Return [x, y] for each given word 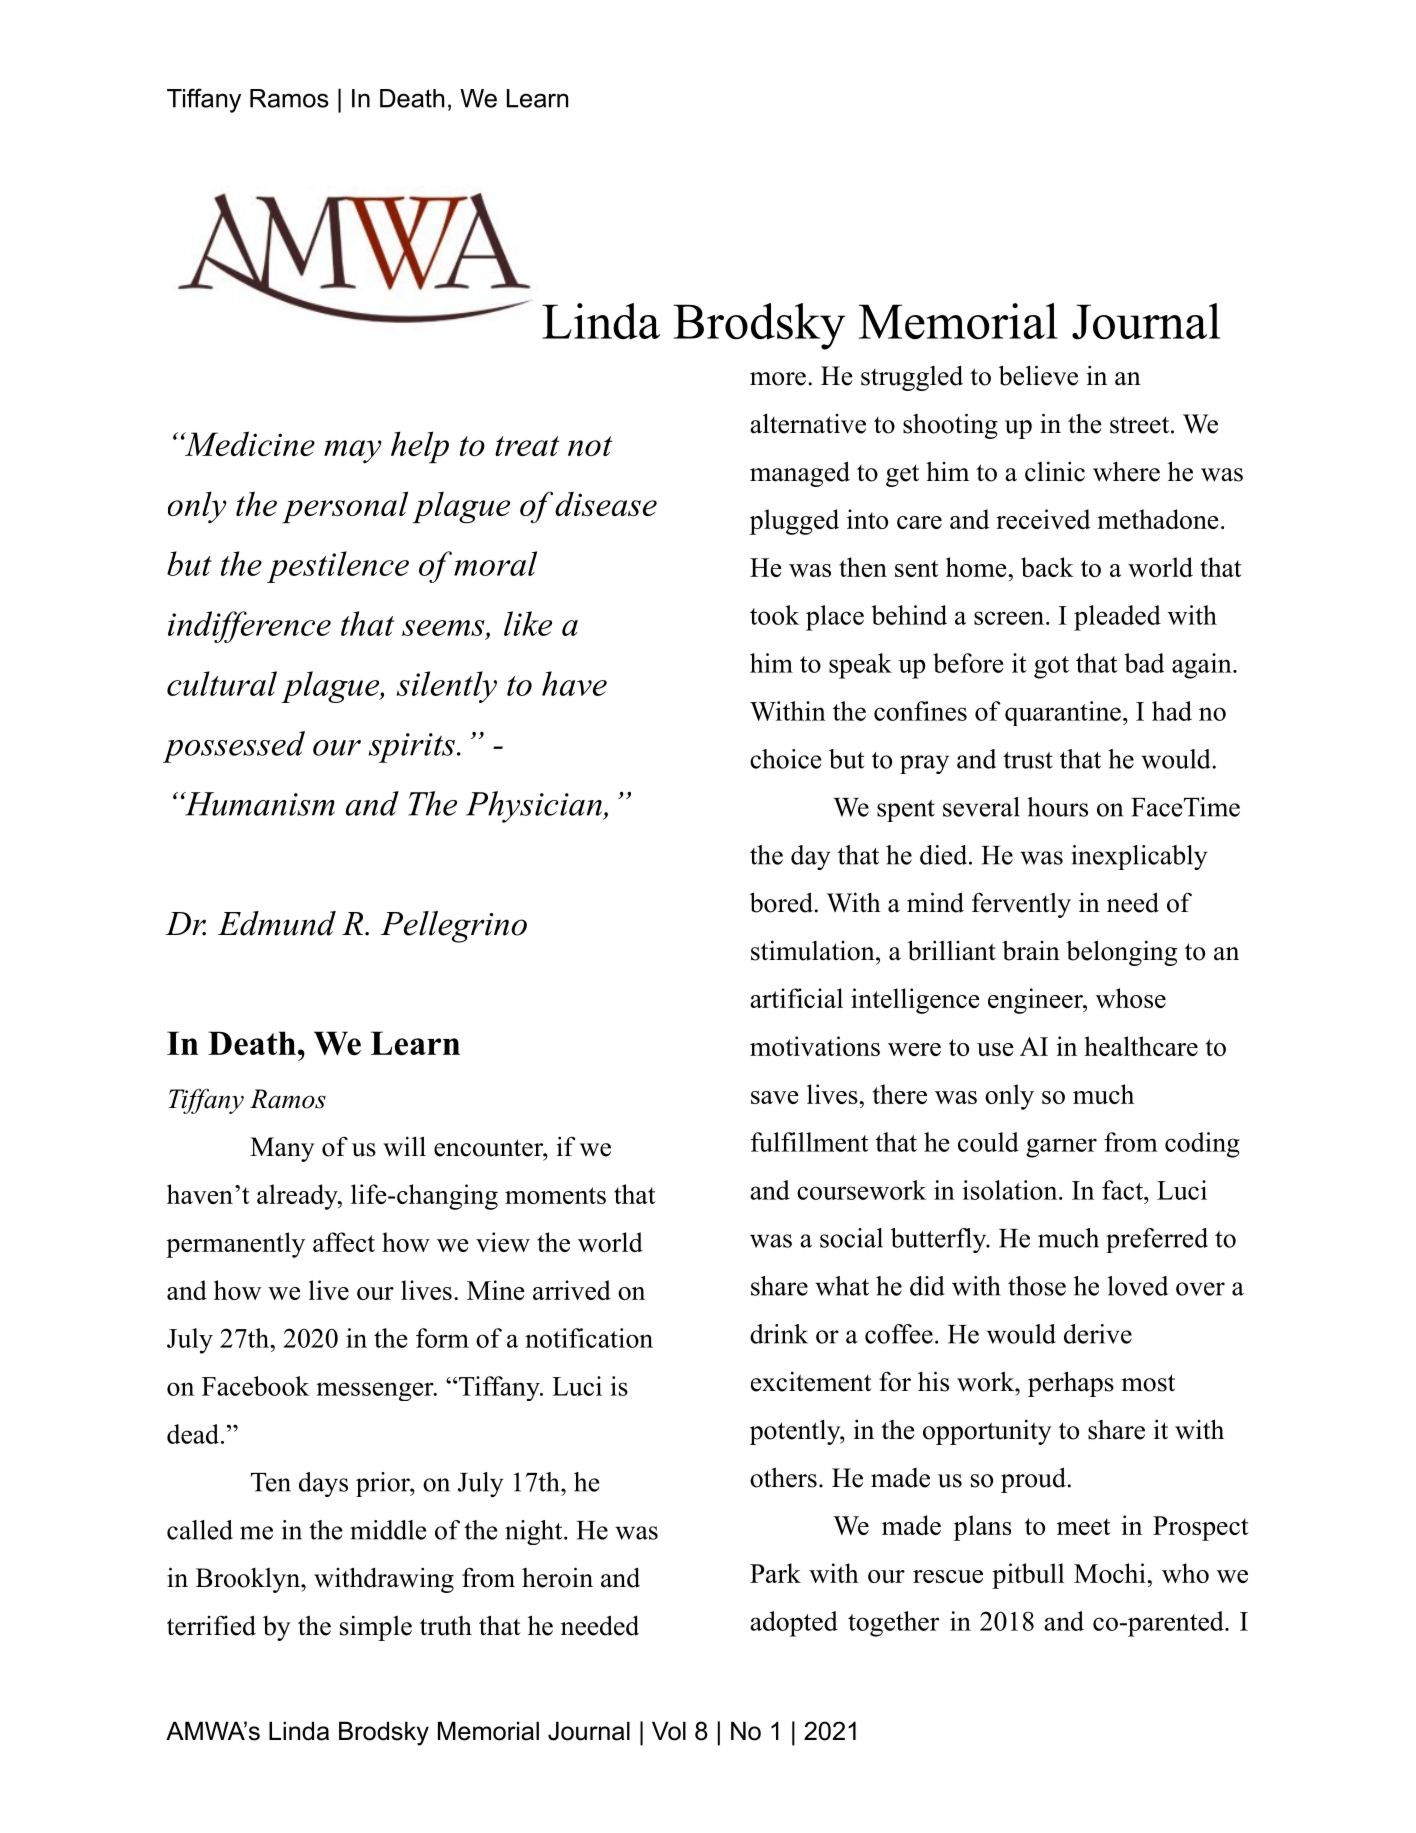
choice [785, 759]
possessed [234, 747]
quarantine [1063, 713]
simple [376, 1628]
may [352, 452]
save [775, 1097]
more [778, 379]
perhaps [1071, 1384]
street [1139, 425]
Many [282, 1149]
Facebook [255, 1386]
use [995, 1049]
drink [779, 1334]
